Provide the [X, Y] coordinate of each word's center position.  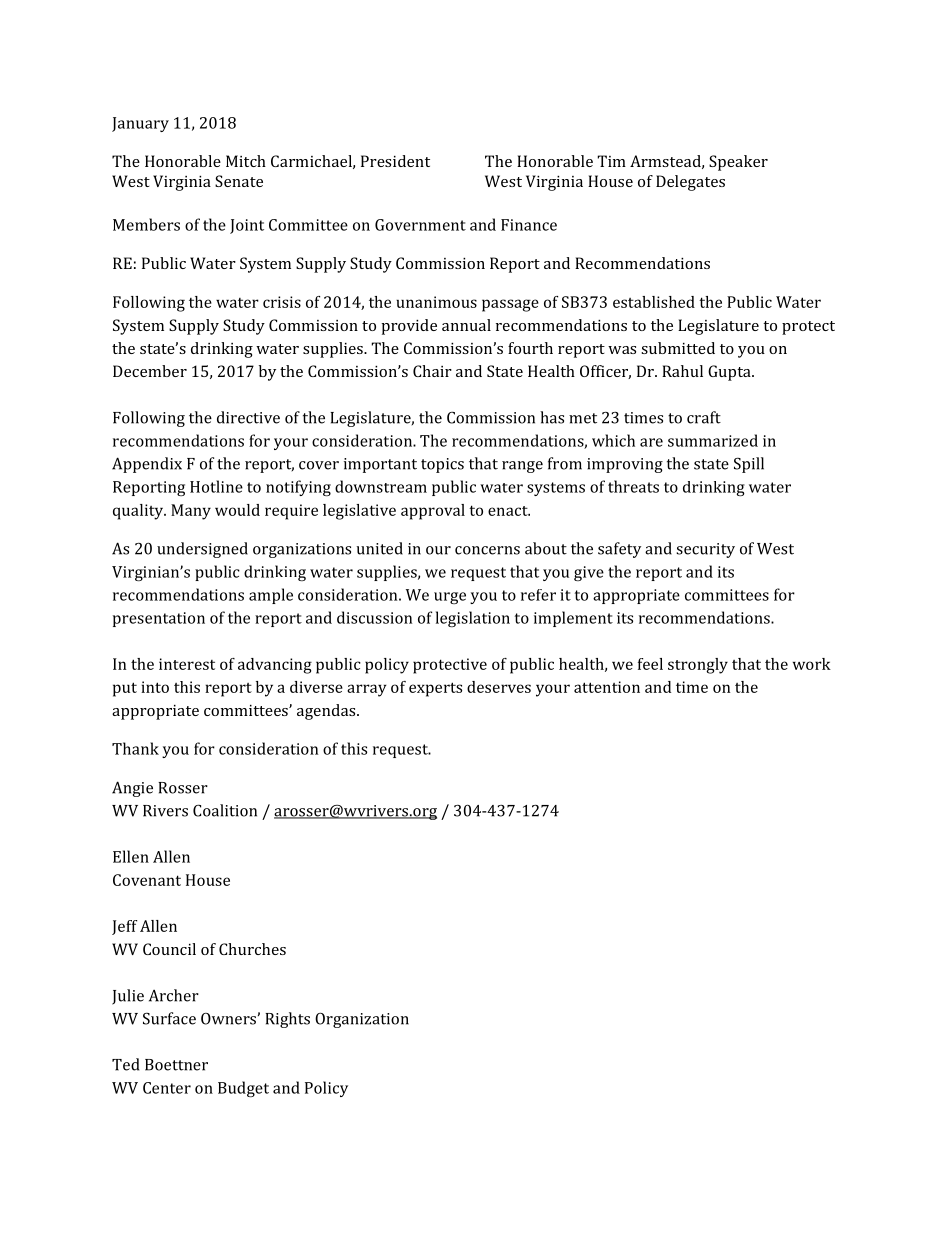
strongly [698, 666]
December [150, 371]
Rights [287, 1020]
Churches [252, 949]
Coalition [225, 810]
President [395, 161]
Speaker [738, 163]
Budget [243, 1089]
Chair [432, 371]
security [705, 550]
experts [435, 689]
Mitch [246, 161]
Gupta [730, 373]
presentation [159, 619]
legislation [473, 619]
